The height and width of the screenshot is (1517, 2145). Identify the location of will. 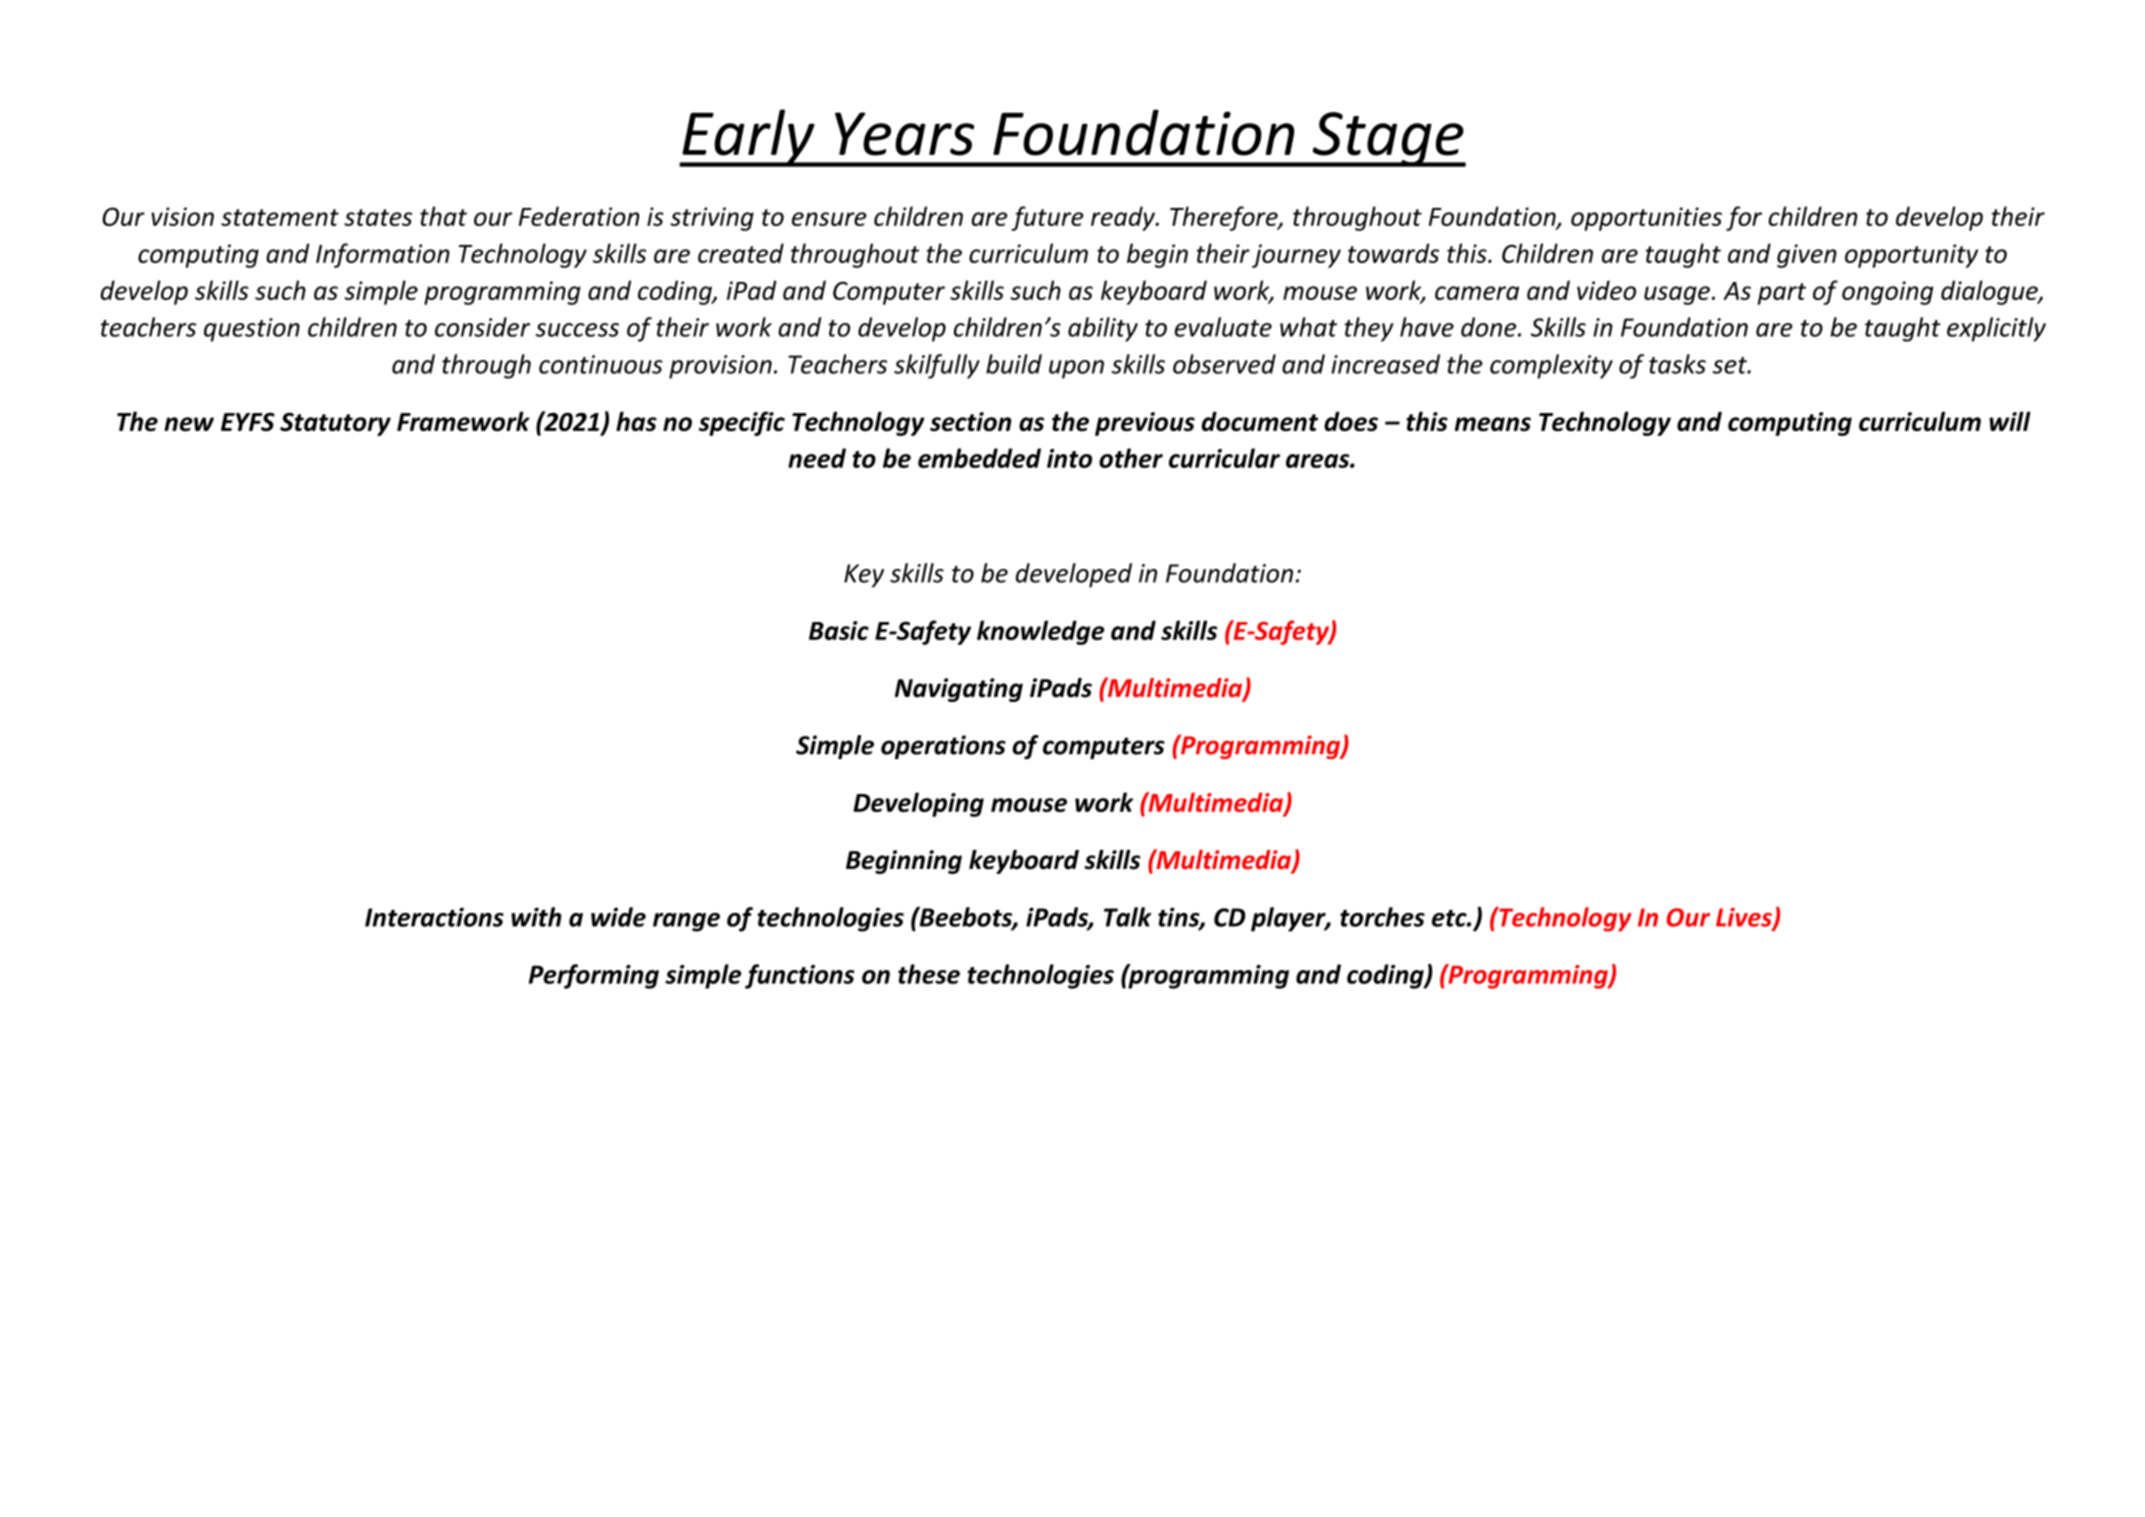
(2010, 421).
